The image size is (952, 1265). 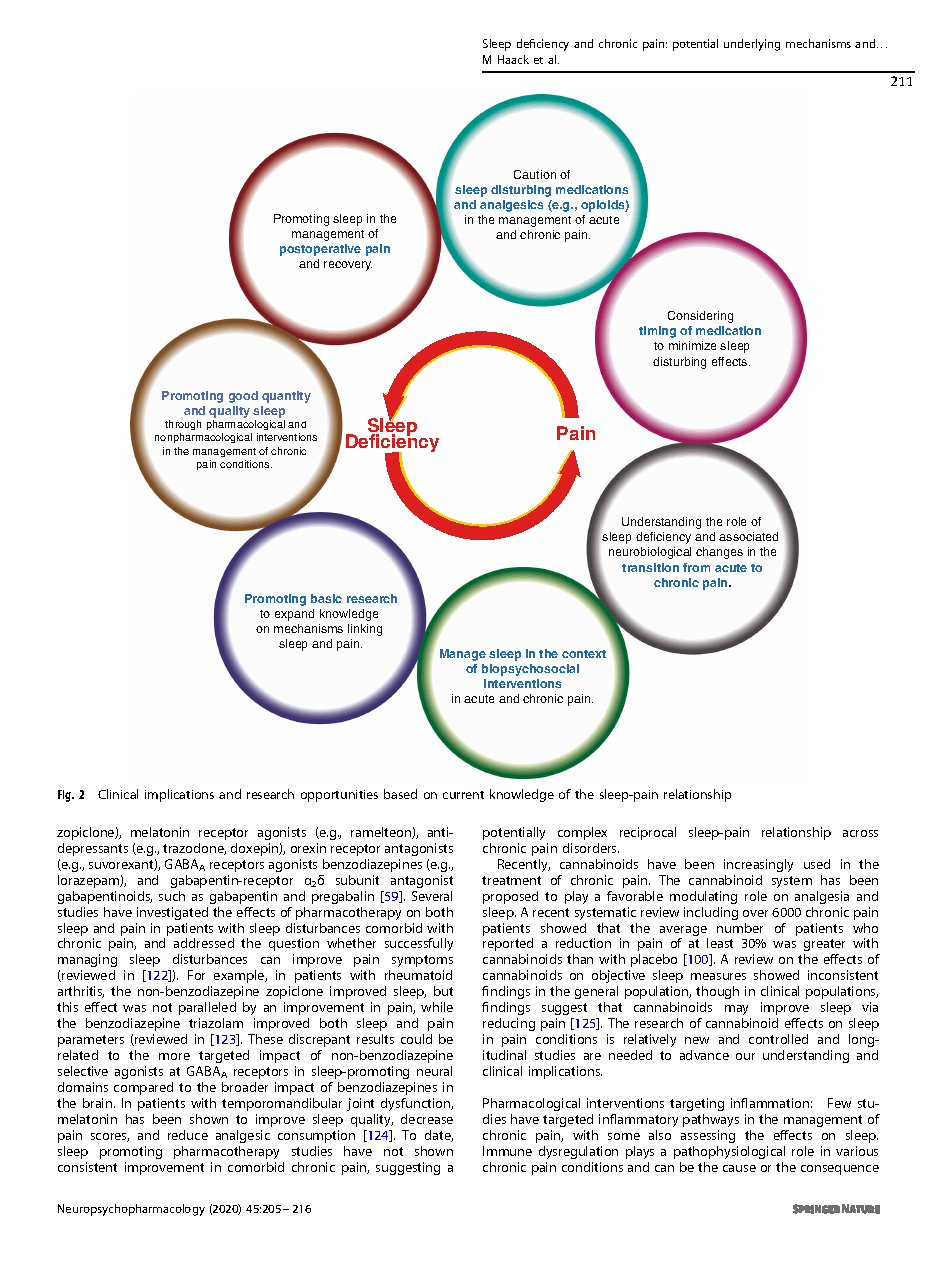 What do you see at coordinates (513, 59) in the screenshot?
I see `Haack` at bounding box center [513, 59].
